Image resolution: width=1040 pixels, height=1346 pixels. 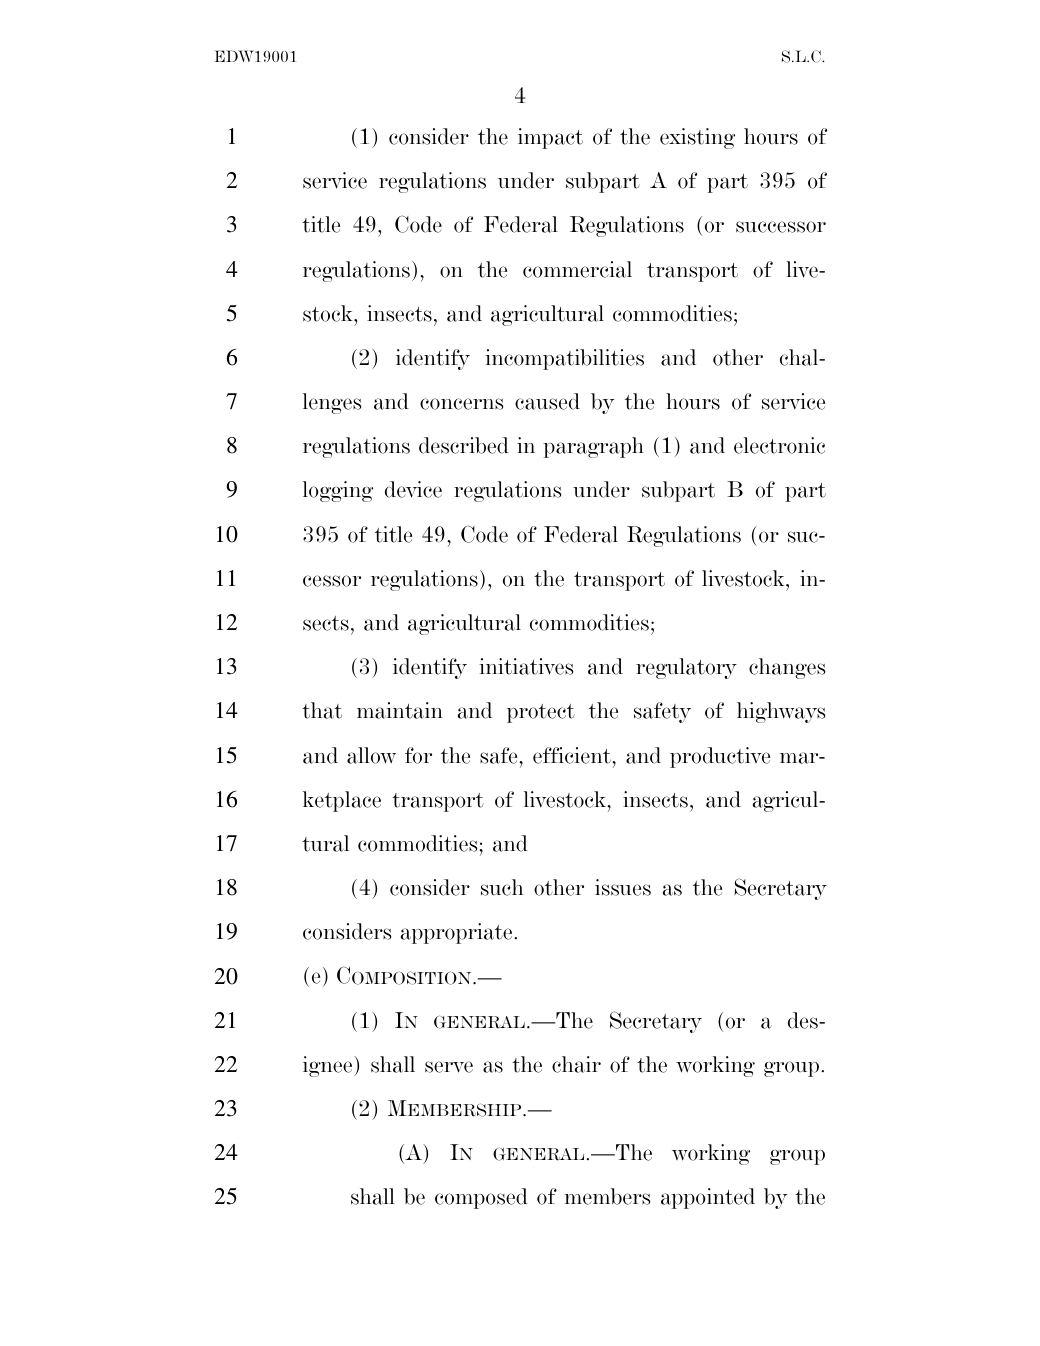 I want to click on regulatory, so click(x=686, y=668).
